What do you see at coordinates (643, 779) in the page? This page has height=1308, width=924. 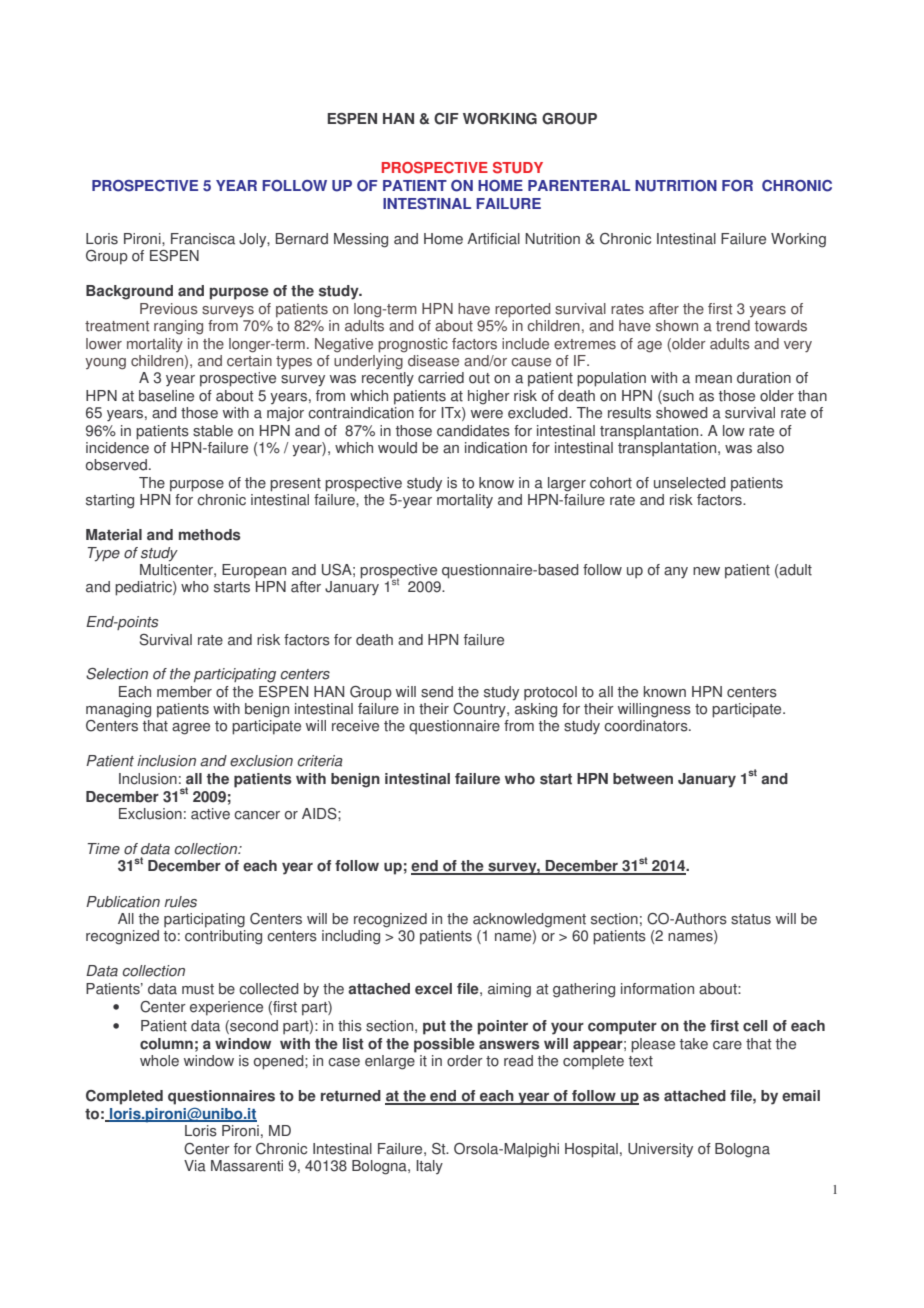 I see `between` at bounding box center [643, 779].
